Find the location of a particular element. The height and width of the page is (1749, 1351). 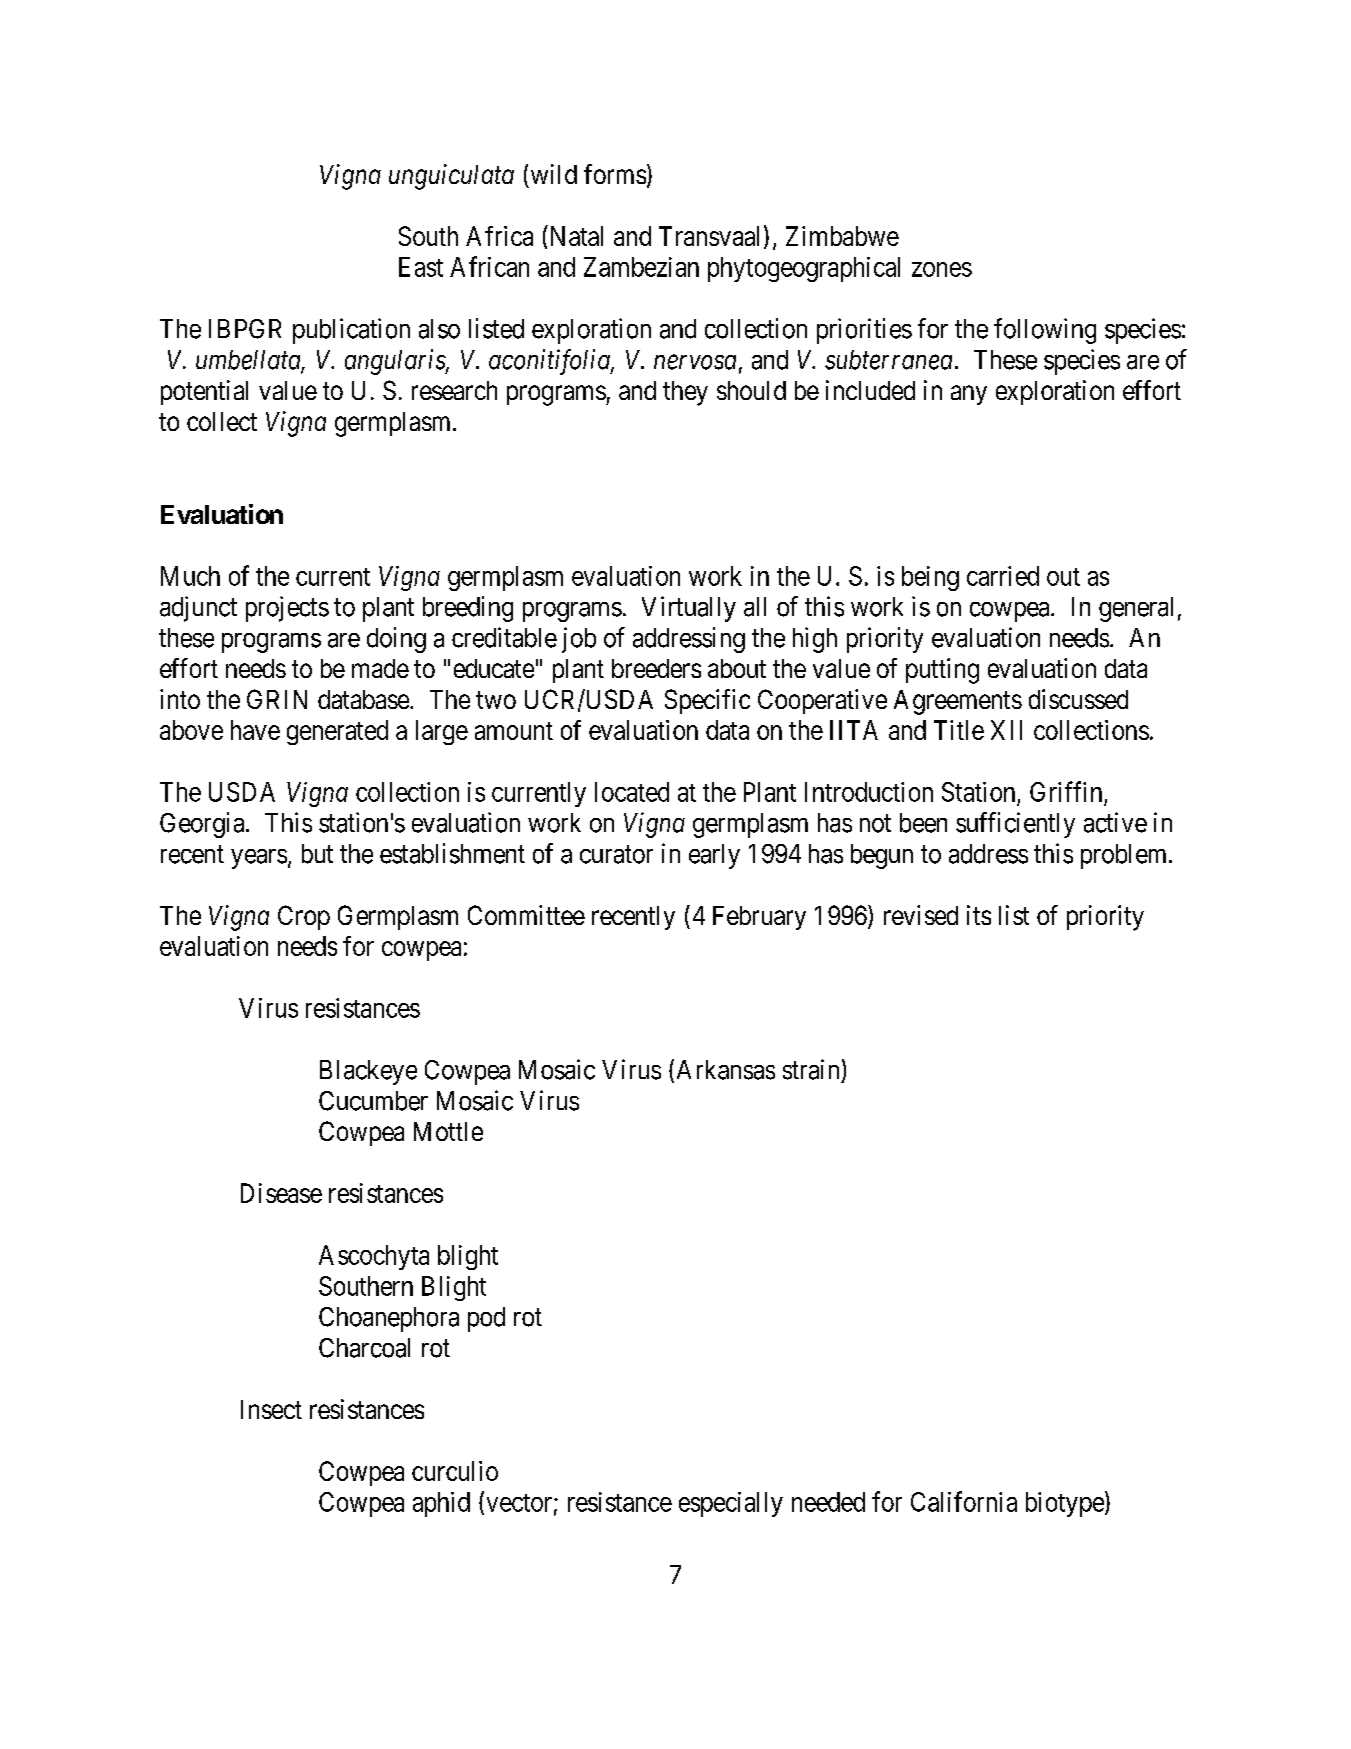

sufficiently is located at coordinates (1015, 825).
